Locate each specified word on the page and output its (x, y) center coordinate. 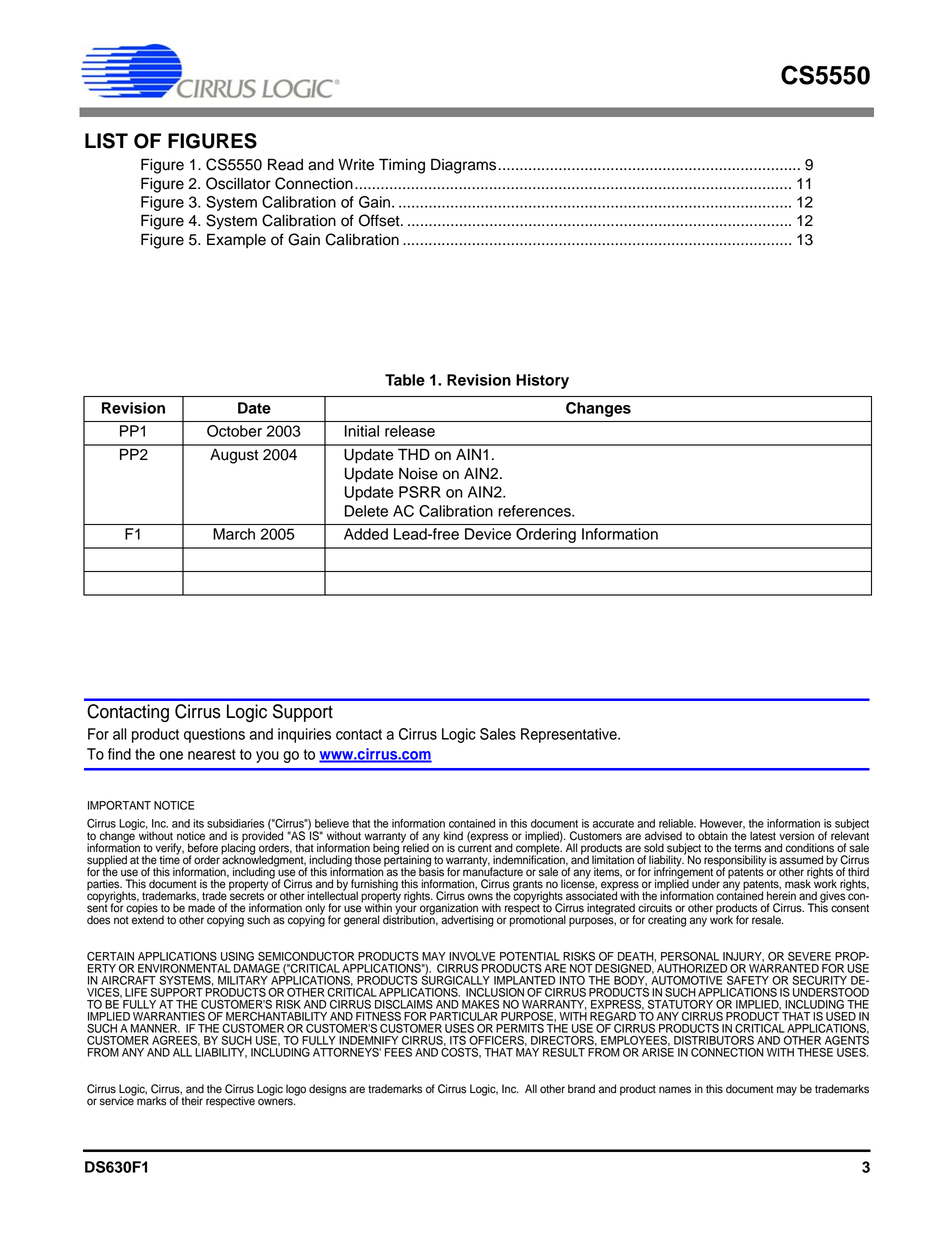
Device (488, 534)
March (234, 534)
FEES (398, 1052)
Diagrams (465, 166)
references (535, 511)
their (191, 1100)
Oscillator (238, 183)
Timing (402, 166)
